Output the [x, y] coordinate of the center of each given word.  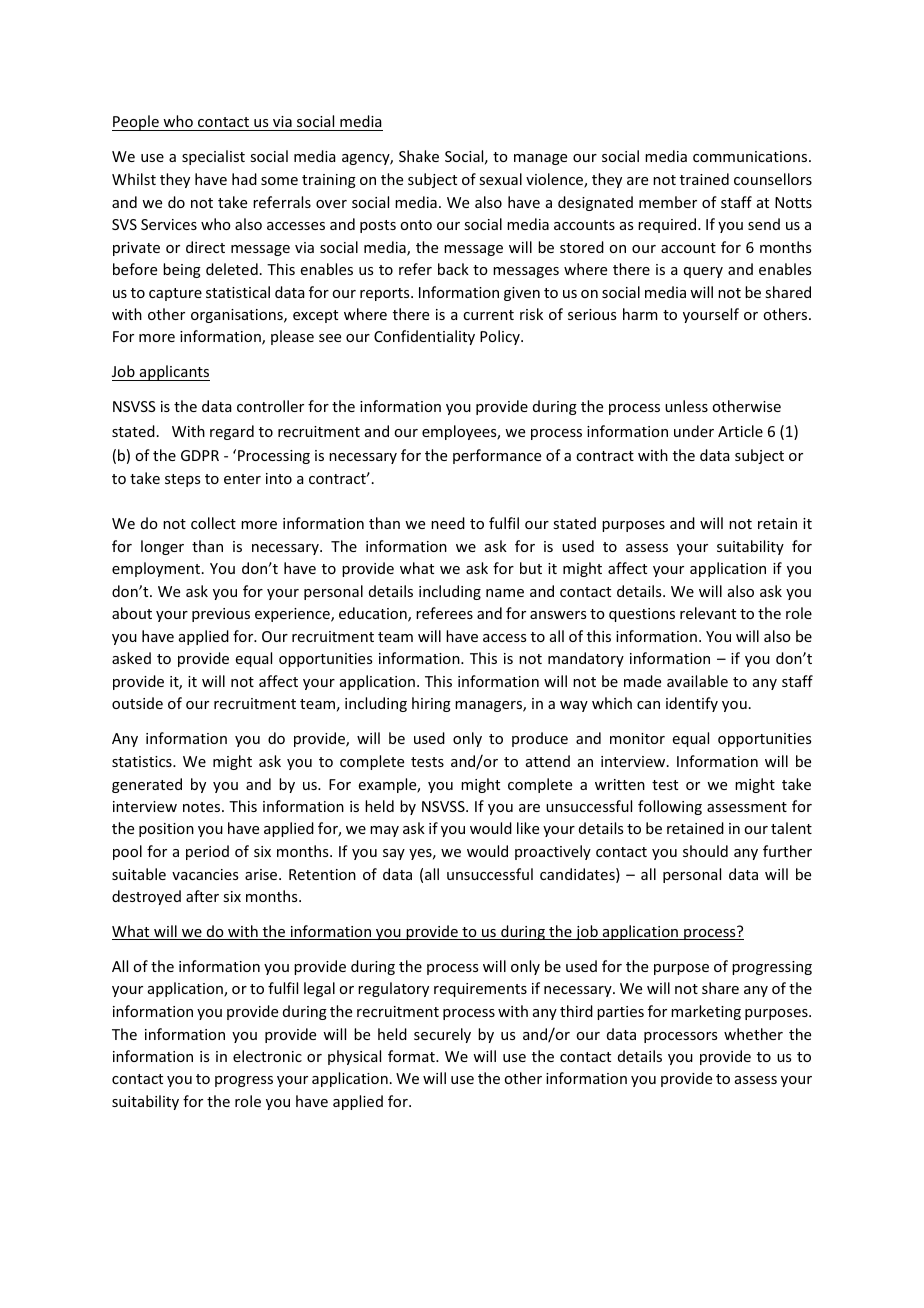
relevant [708, 613]
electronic [267, 1056]
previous [221, 615]
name [505, 593]
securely [442, 1035]
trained [704, 179]
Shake [419, 156]
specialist [213, 157]
